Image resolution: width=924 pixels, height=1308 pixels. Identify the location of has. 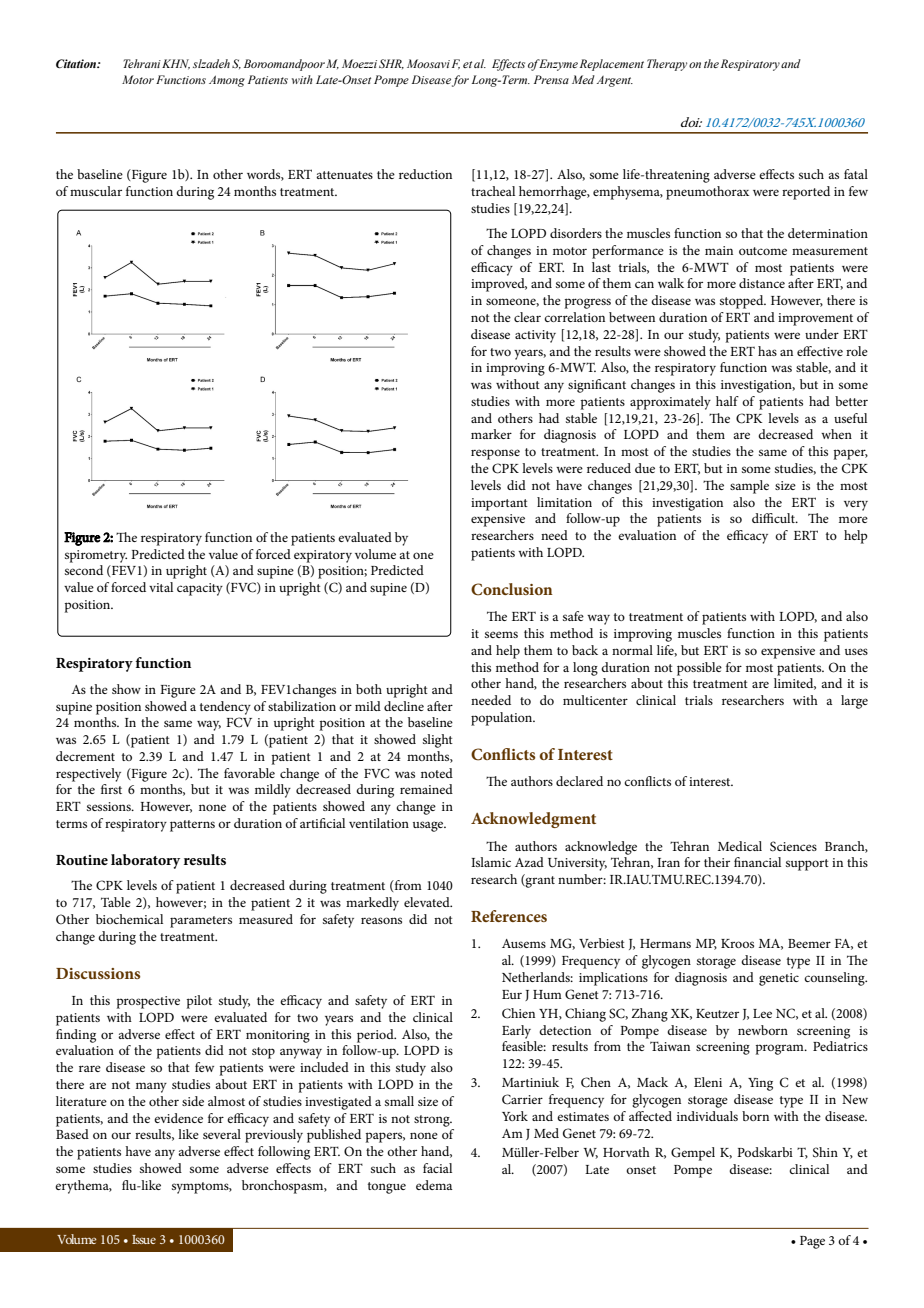
(767, 351).
